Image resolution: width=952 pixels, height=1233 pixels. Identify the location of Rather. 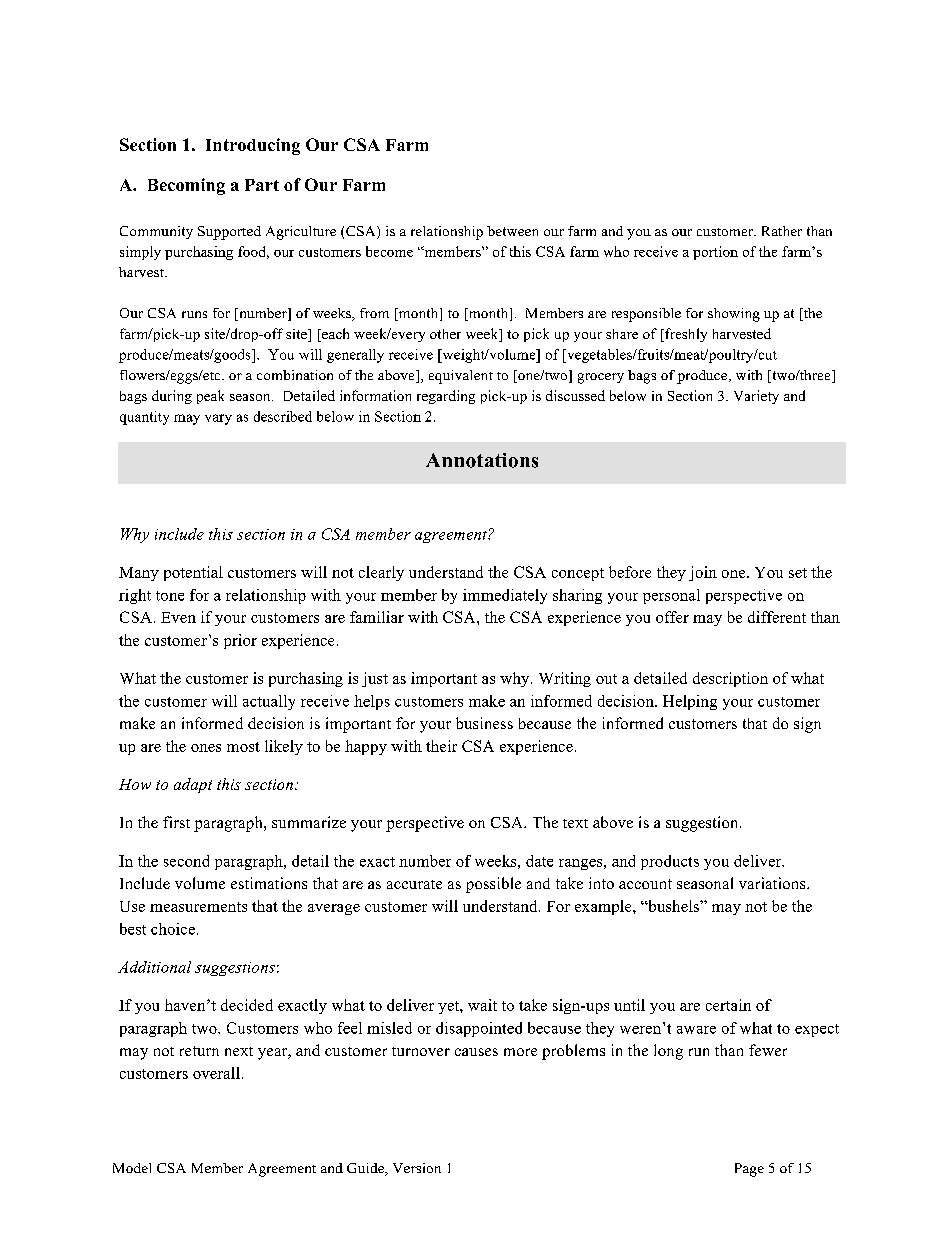
(782, 231).
